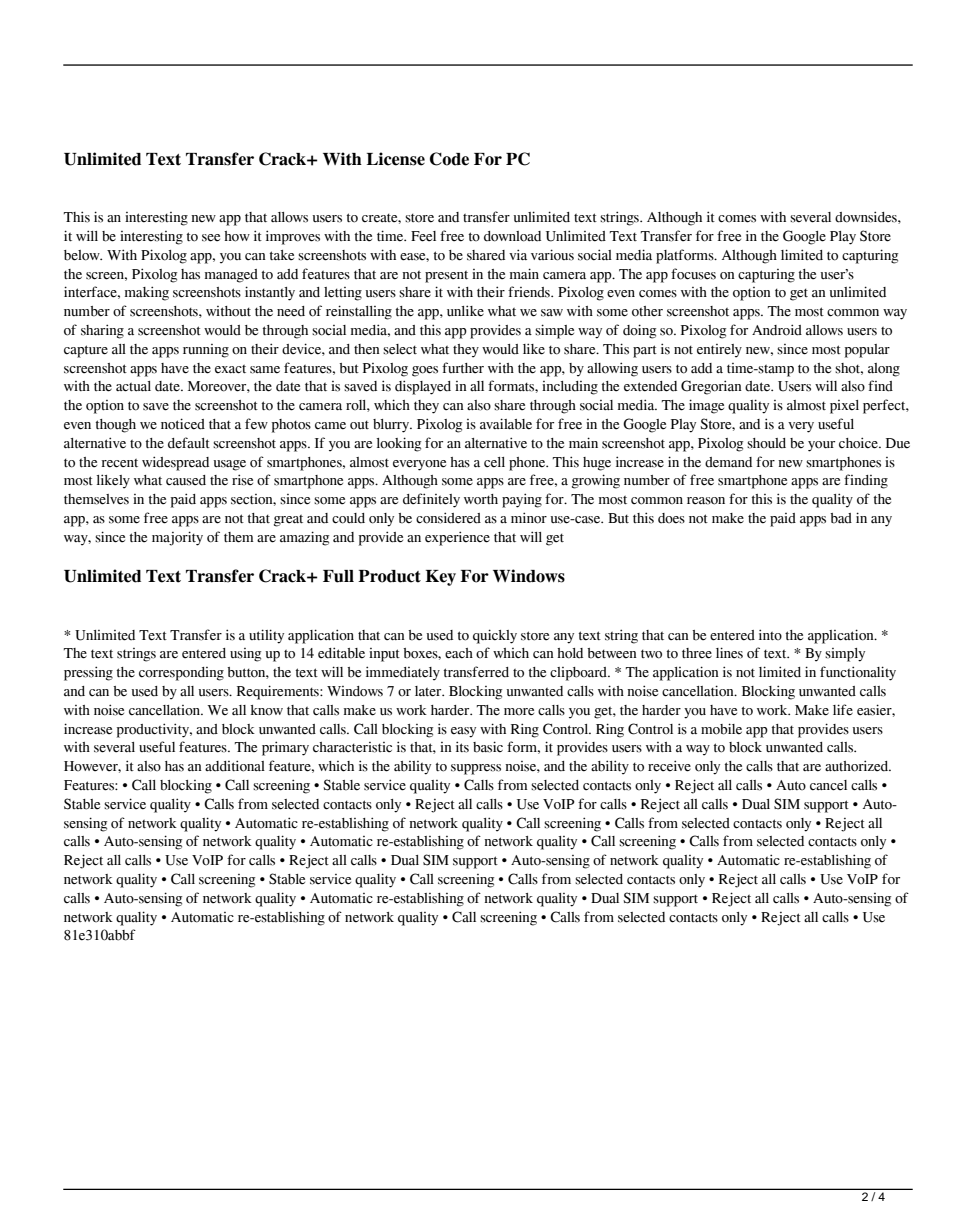 The width and height of the screenshot is (976, 1232). I want to click on Code, so click(449, 159).
